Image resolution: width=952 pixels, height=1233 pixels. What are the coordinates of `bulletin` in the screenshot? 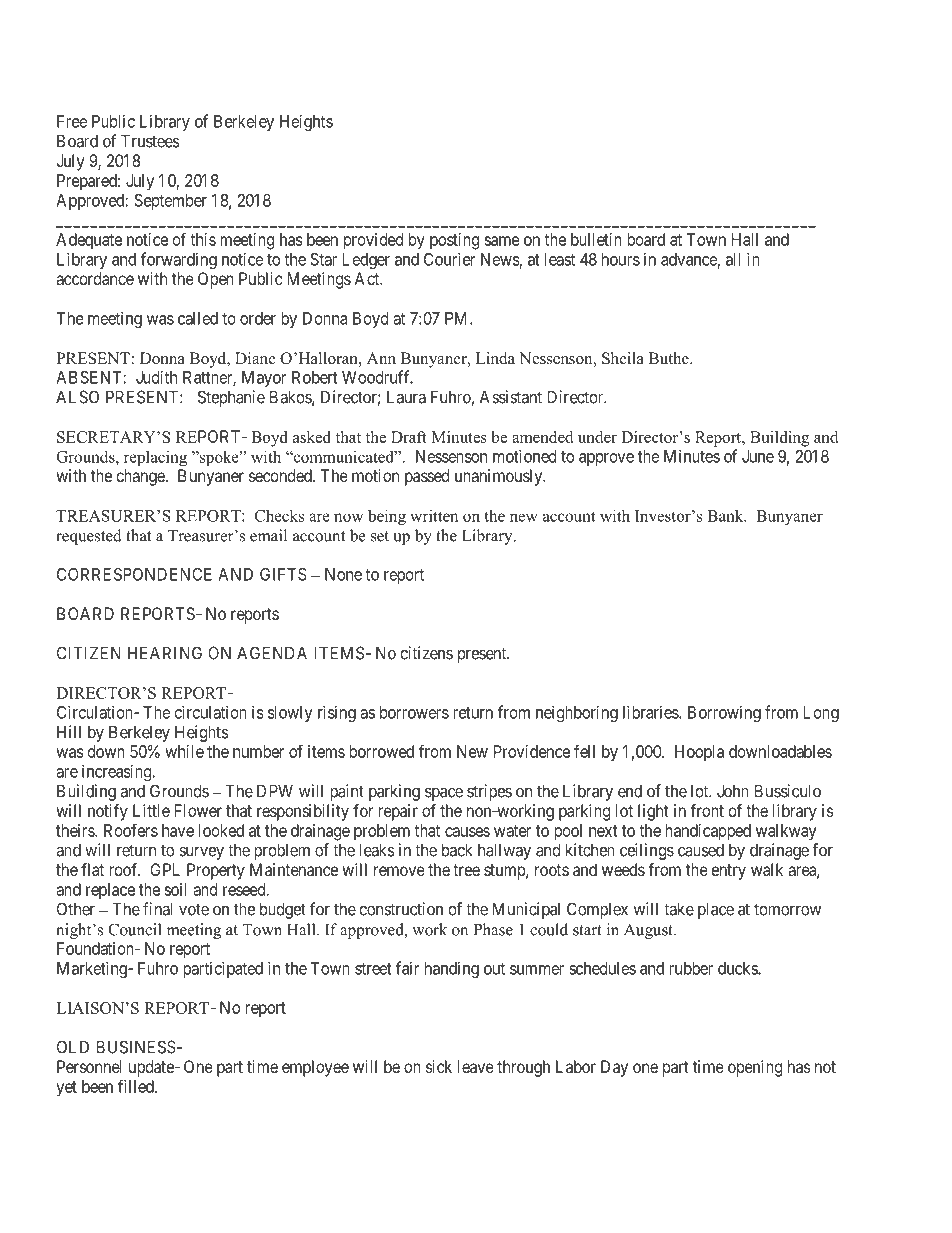 It's located at (596, 239).
